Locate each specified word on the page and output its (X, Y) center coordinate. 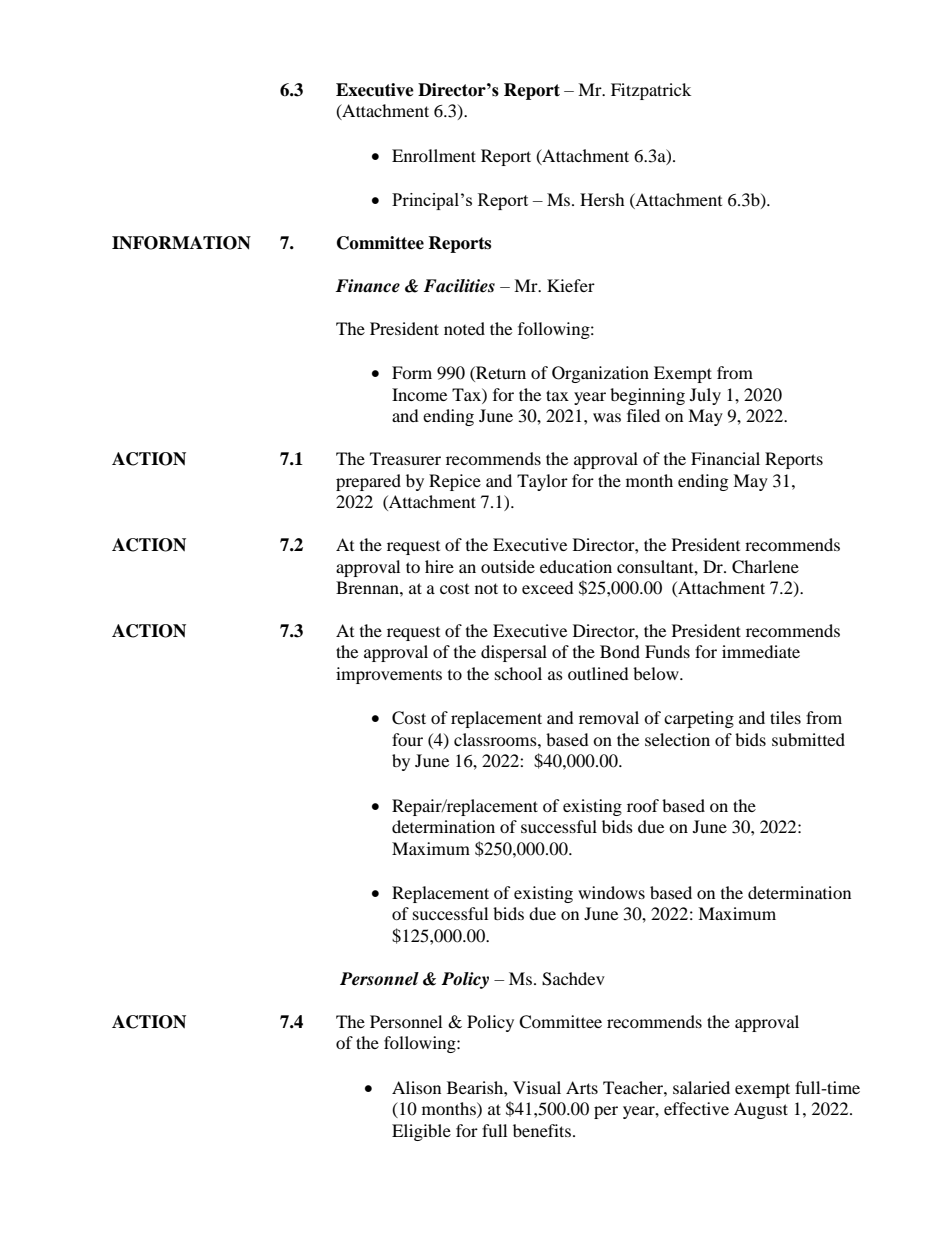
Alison (416, 1087)
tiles (785, 717)
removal (609, 717)
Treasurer (405, 458)
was (607, 417)
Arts (582, 1087)
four (407, 739)
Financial (725, 458)
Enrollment (434, 155)
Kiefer (571, 285)
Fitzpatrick (651, 91)
